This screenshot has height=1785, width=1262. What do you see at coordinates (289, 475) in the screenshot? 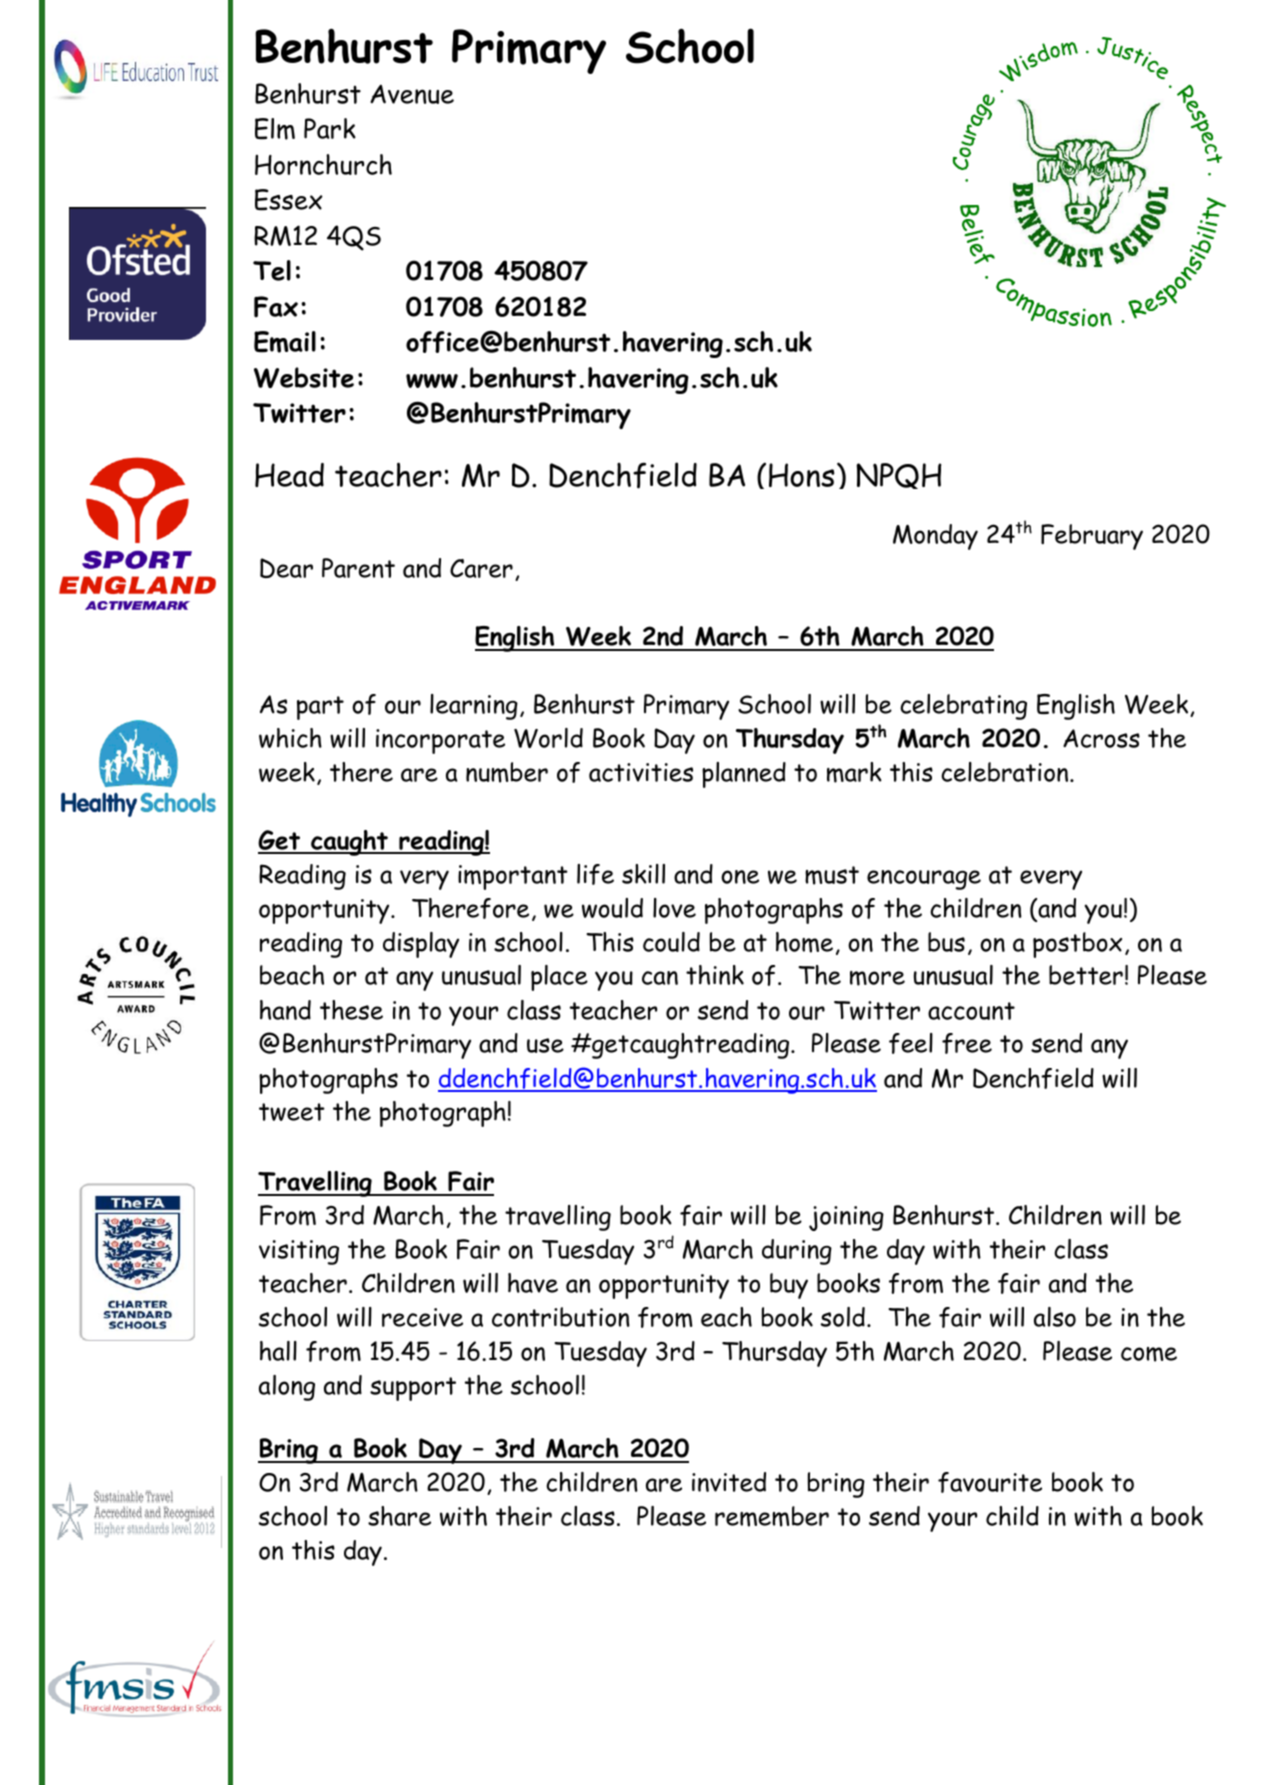
I see `Head` at bounding box center [289, 475].
